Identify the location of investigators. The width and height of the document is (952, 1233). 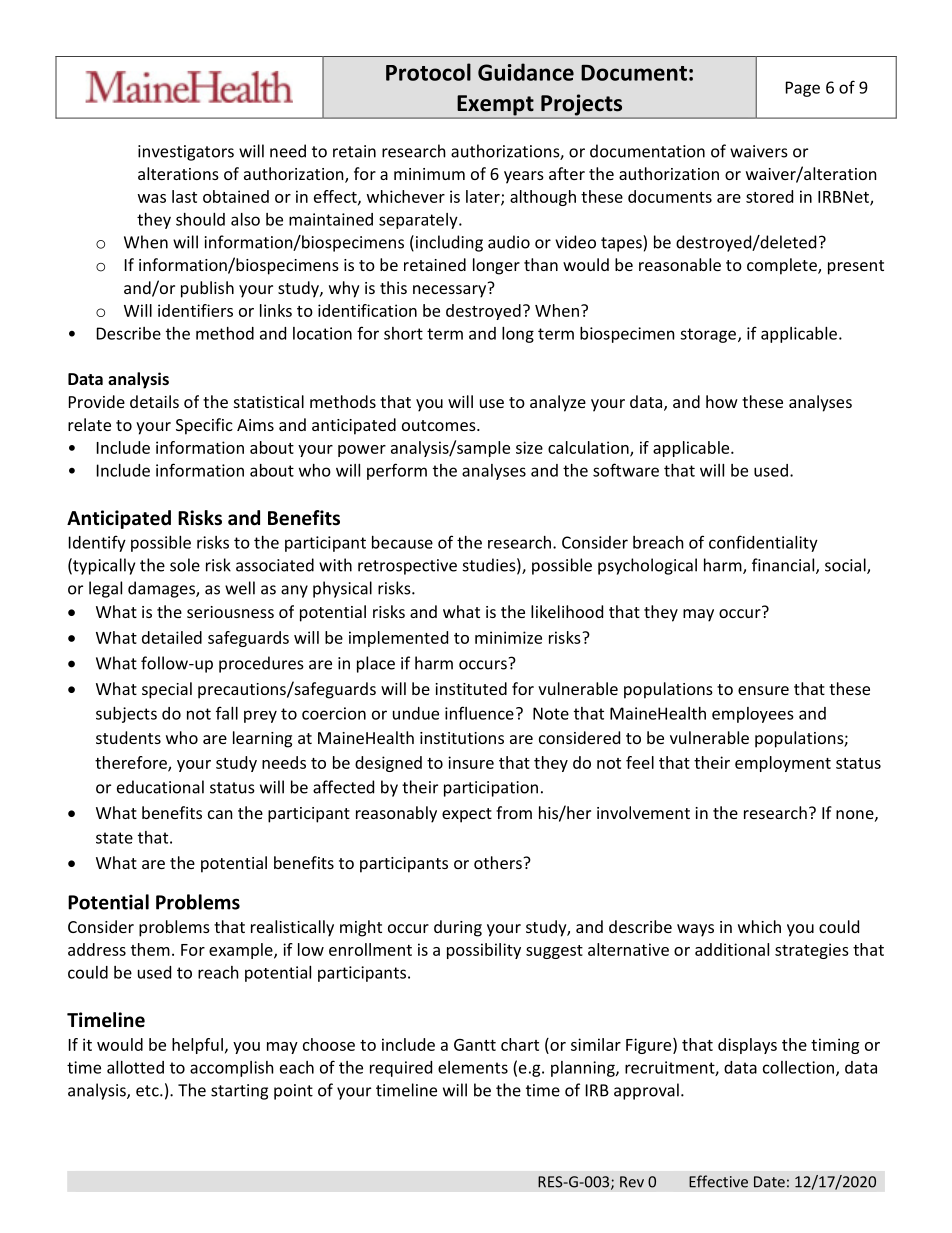
(186, 153).
